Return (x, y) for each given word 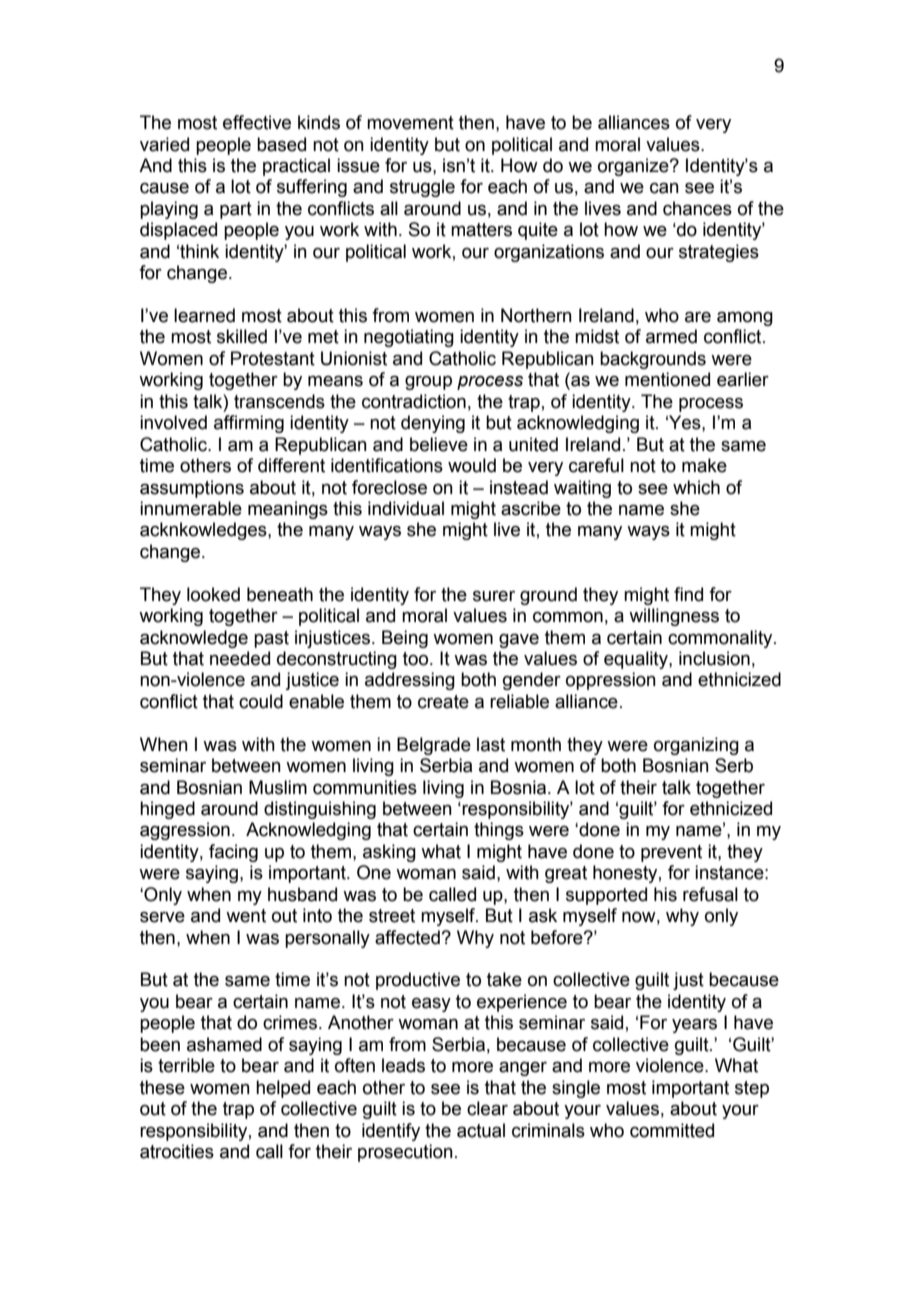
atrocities (177, 1151)
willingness (674, 617)
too (417, 659)
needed (240, 658)
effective (257, 122)
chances (697, 208)
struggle (422, 188)
